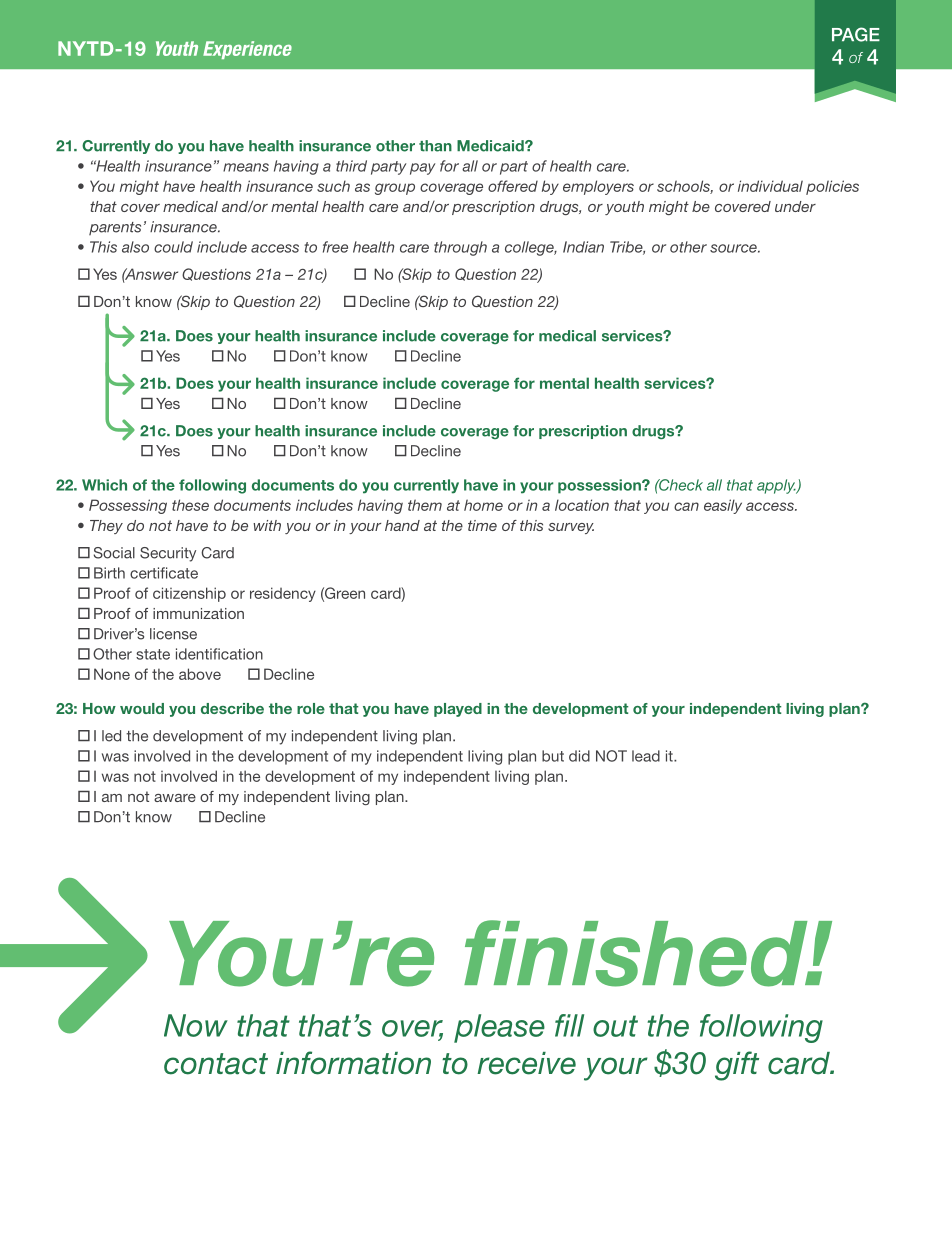  I want to click on easily, so click(723, 506).
